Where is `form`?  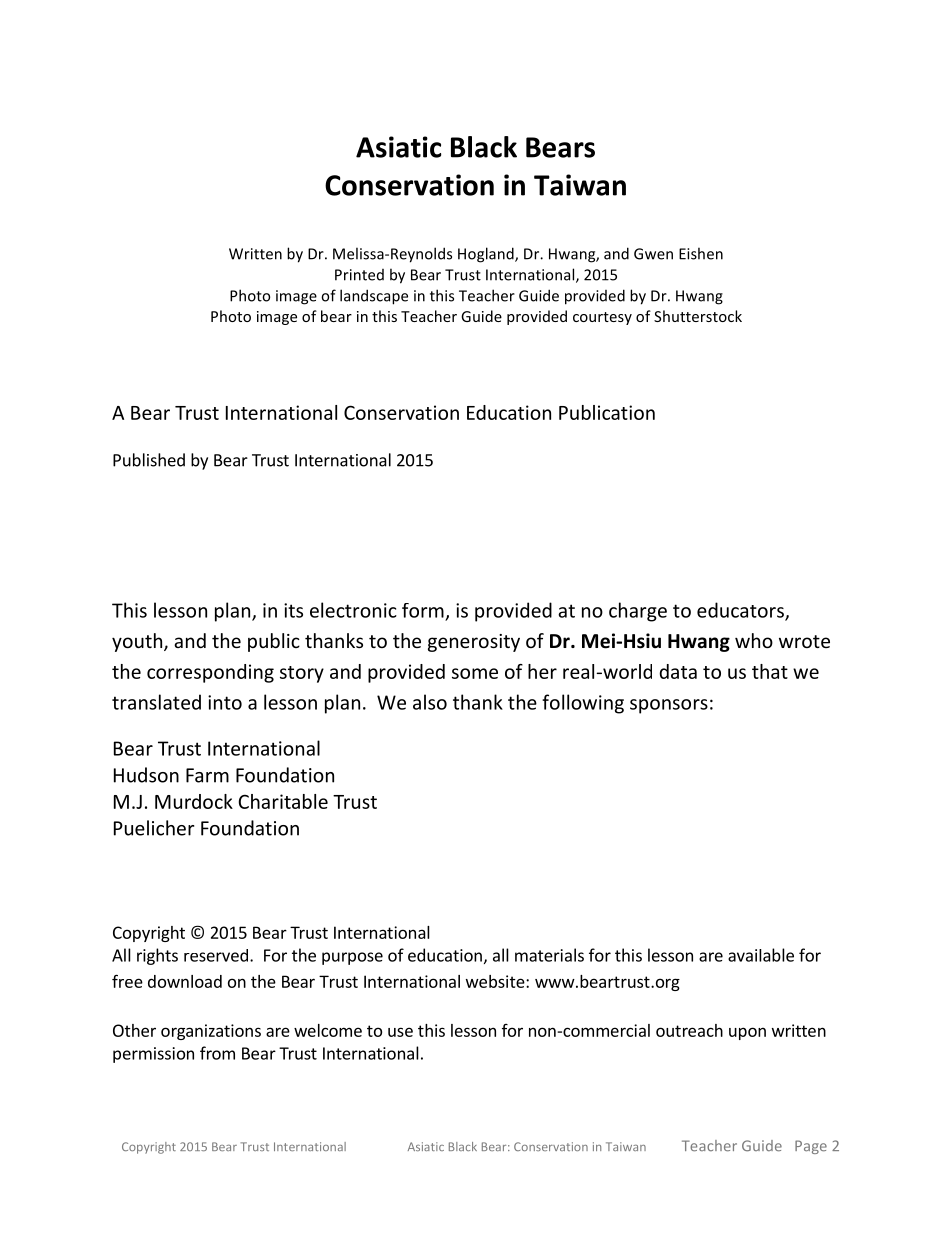
form is located at coordinates (423, 610).
